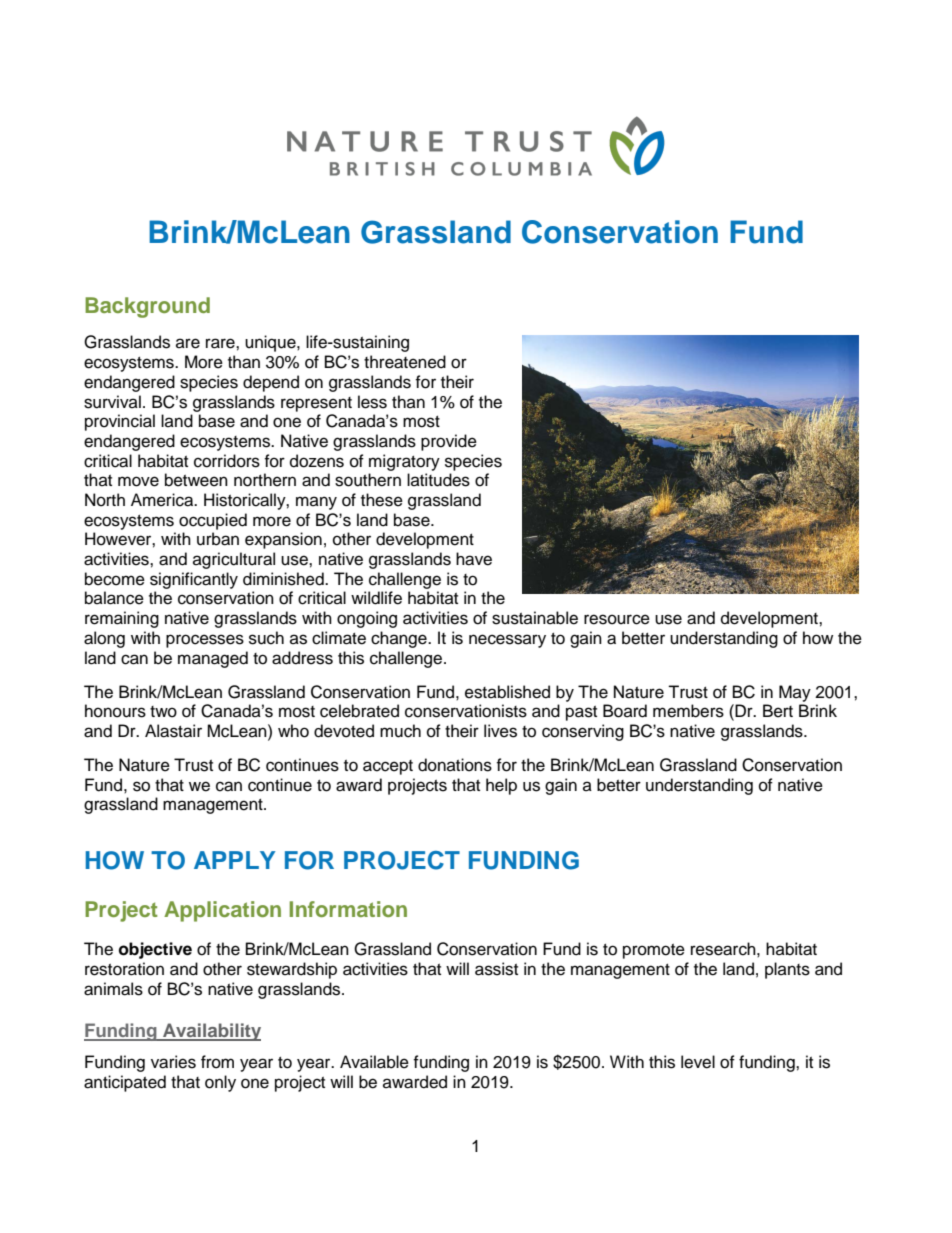 The width and height of the page is (952, 1233). Describe the element at coordinates (173, 1062) in the page. I see `varies` at that location.
